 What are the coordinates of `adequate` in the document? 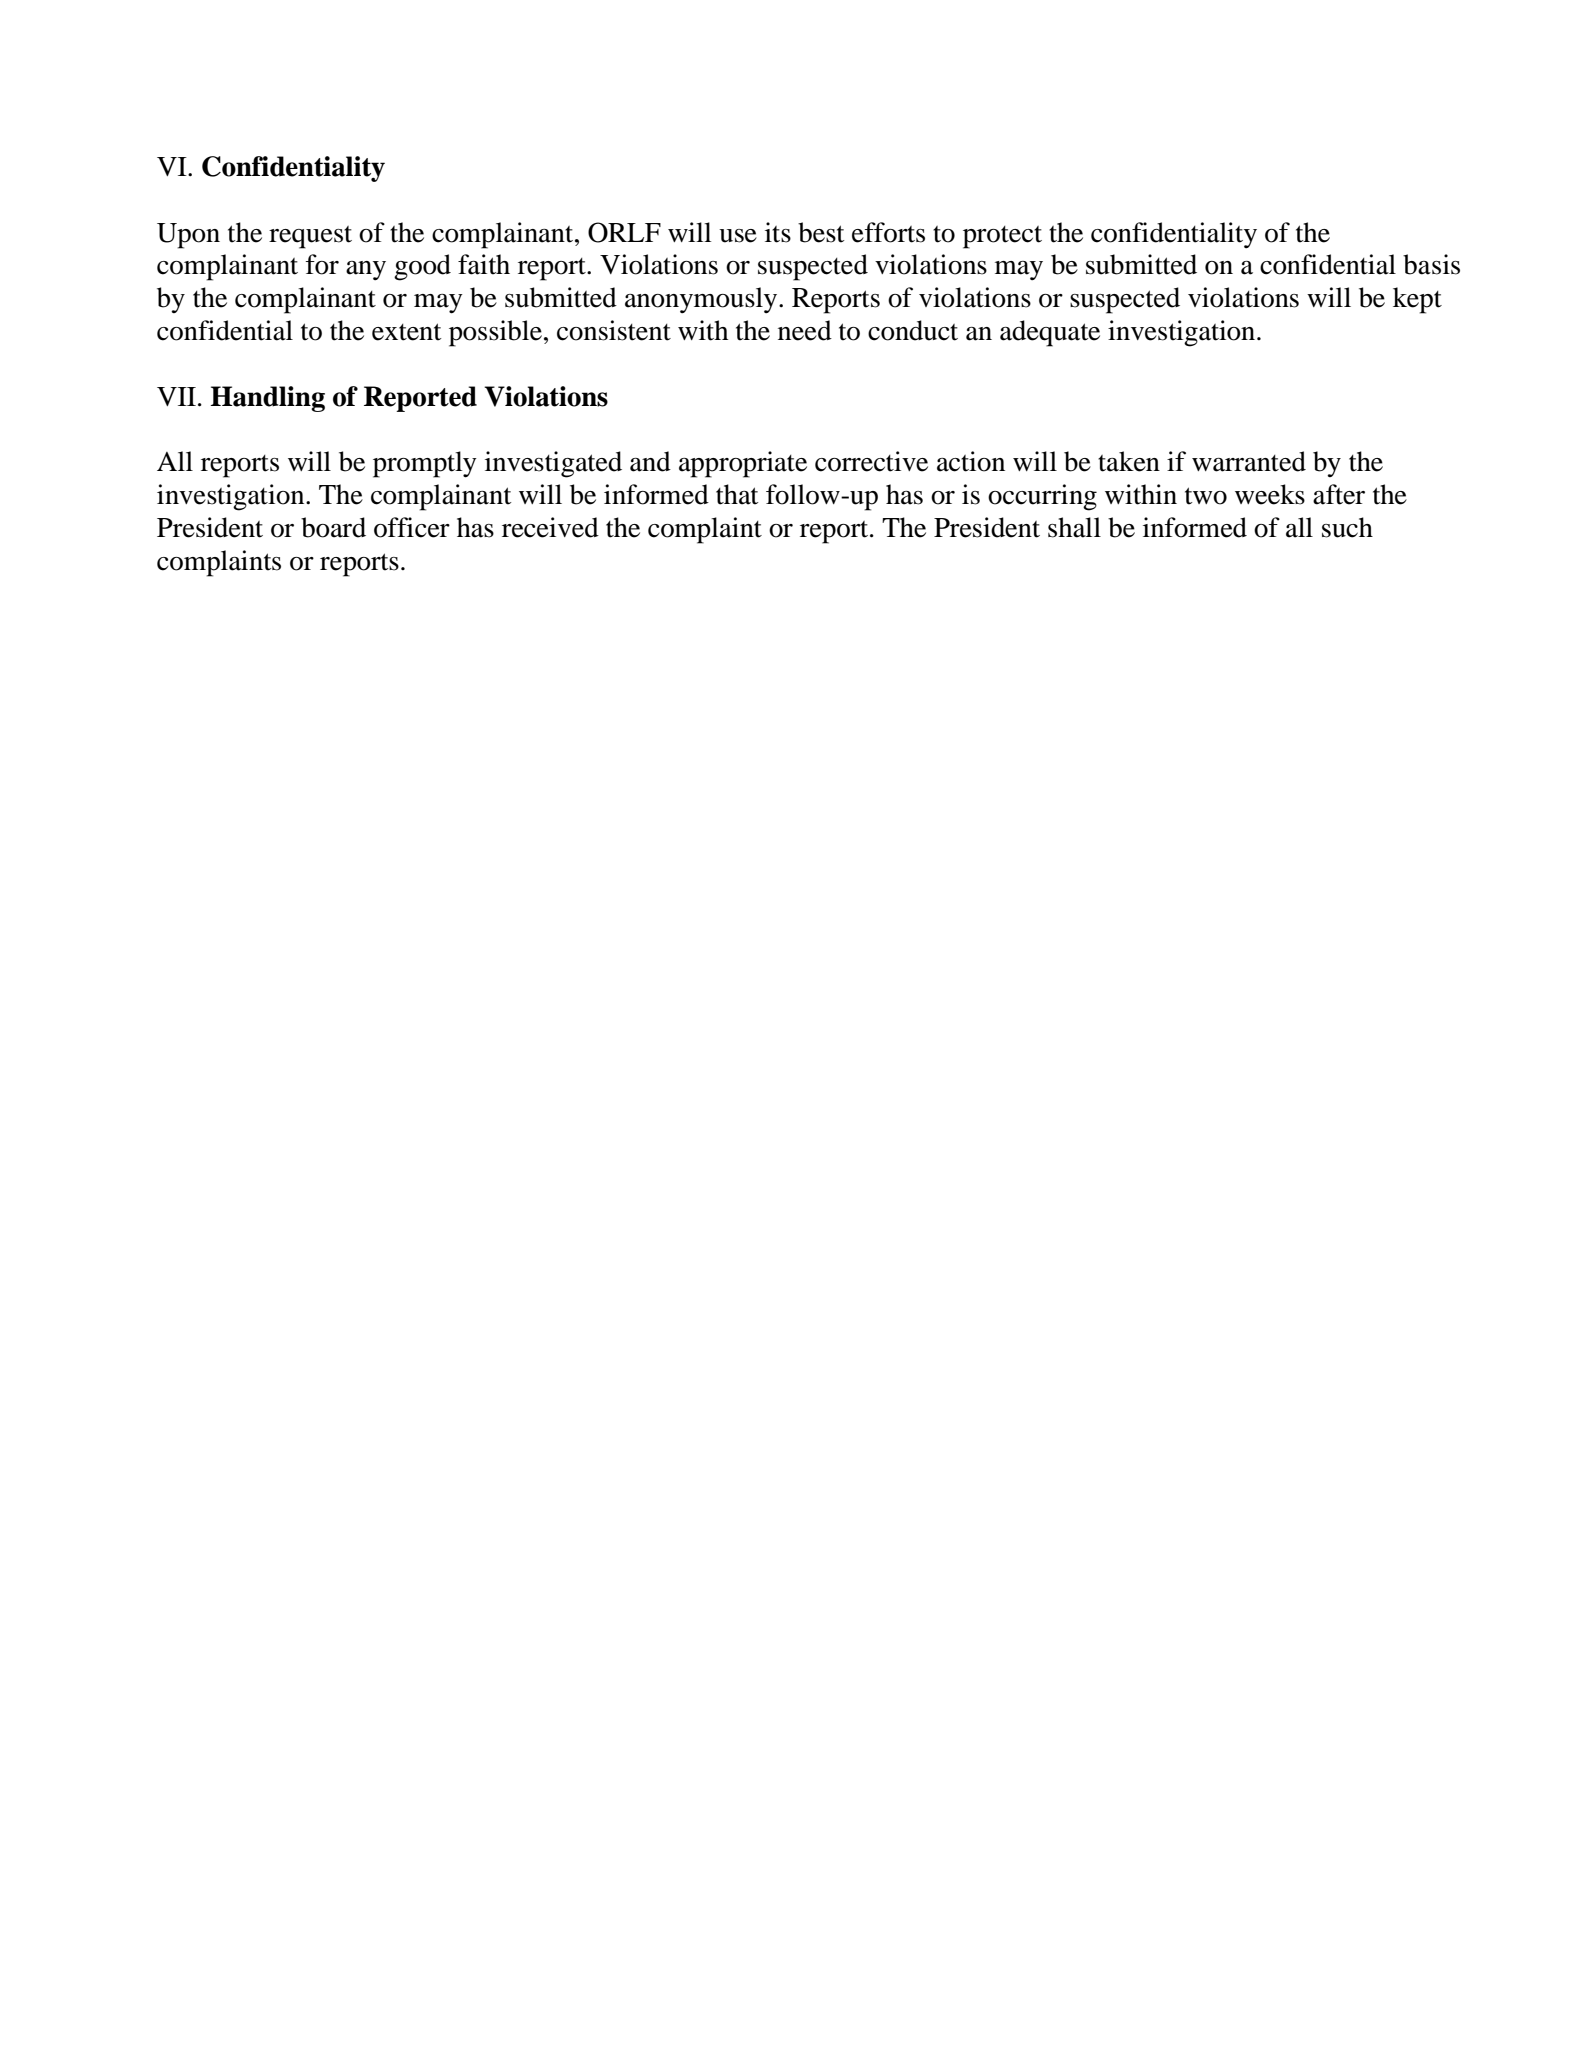 It's located at (1050, 333).
